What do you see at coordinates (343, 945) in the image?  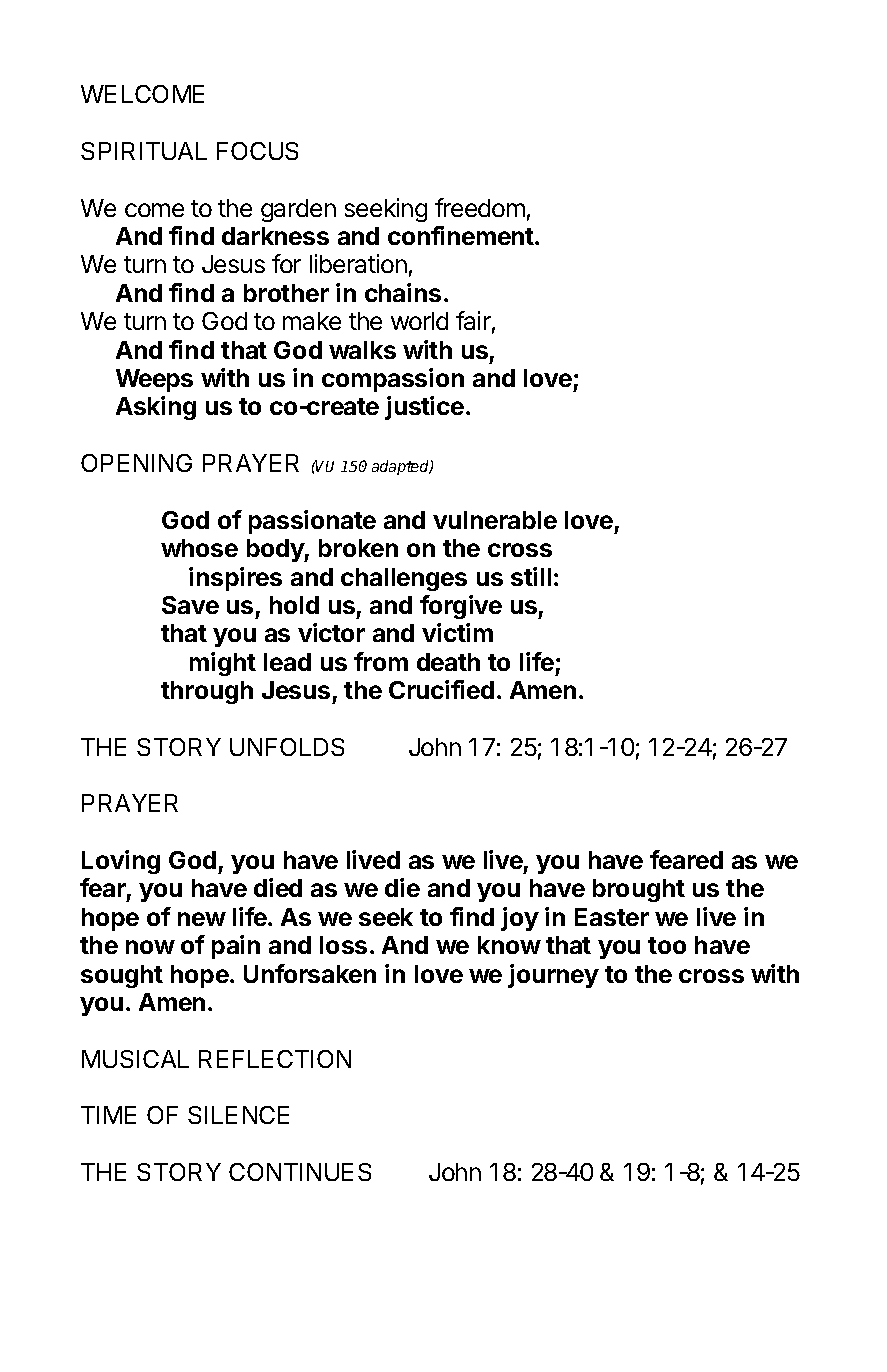 I see `loss` at bounding box center [343, 945].
